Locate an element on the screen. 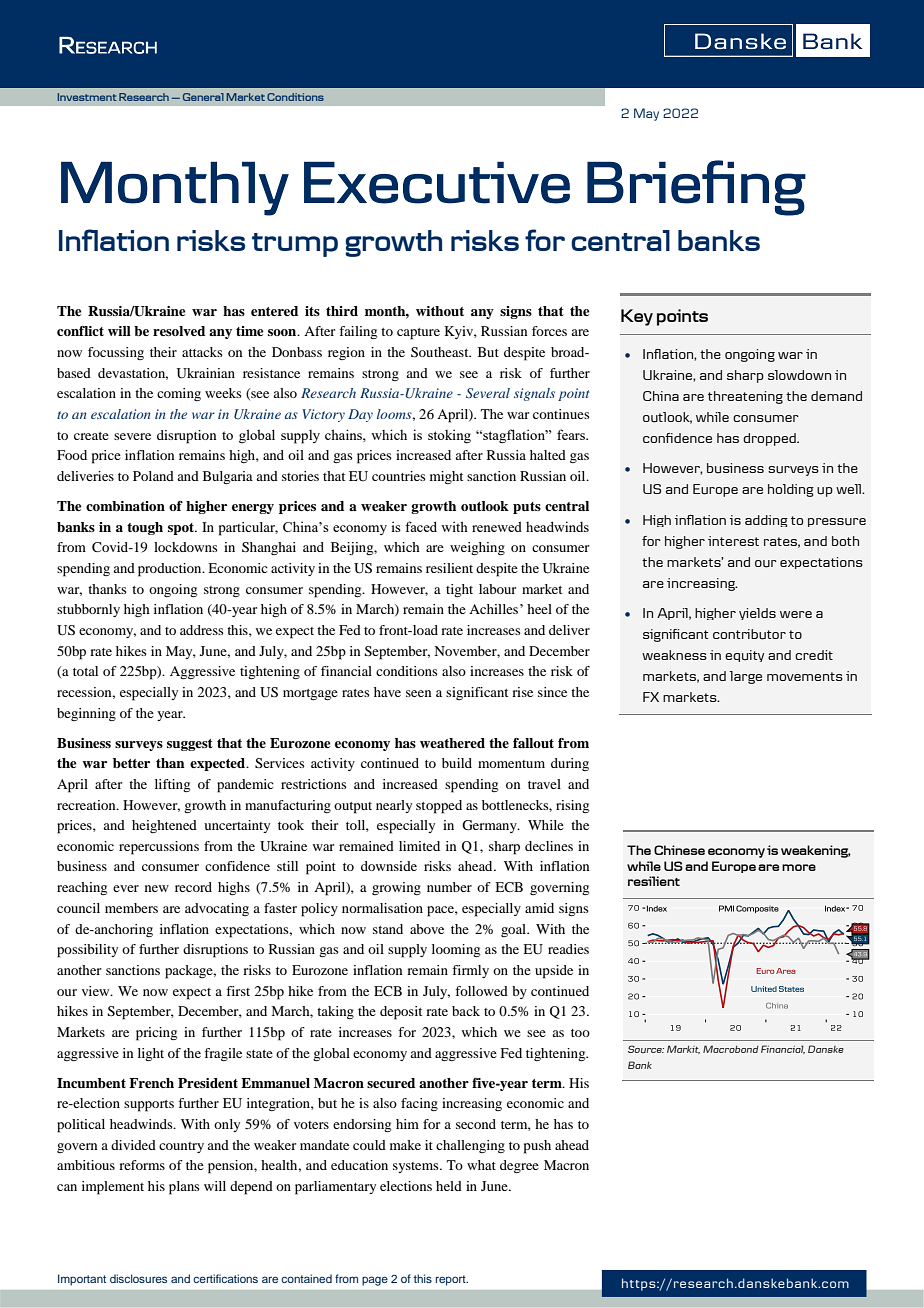 The height and width of the screenshot is (1308, 924). report is located at coordinates (452, 1280).
